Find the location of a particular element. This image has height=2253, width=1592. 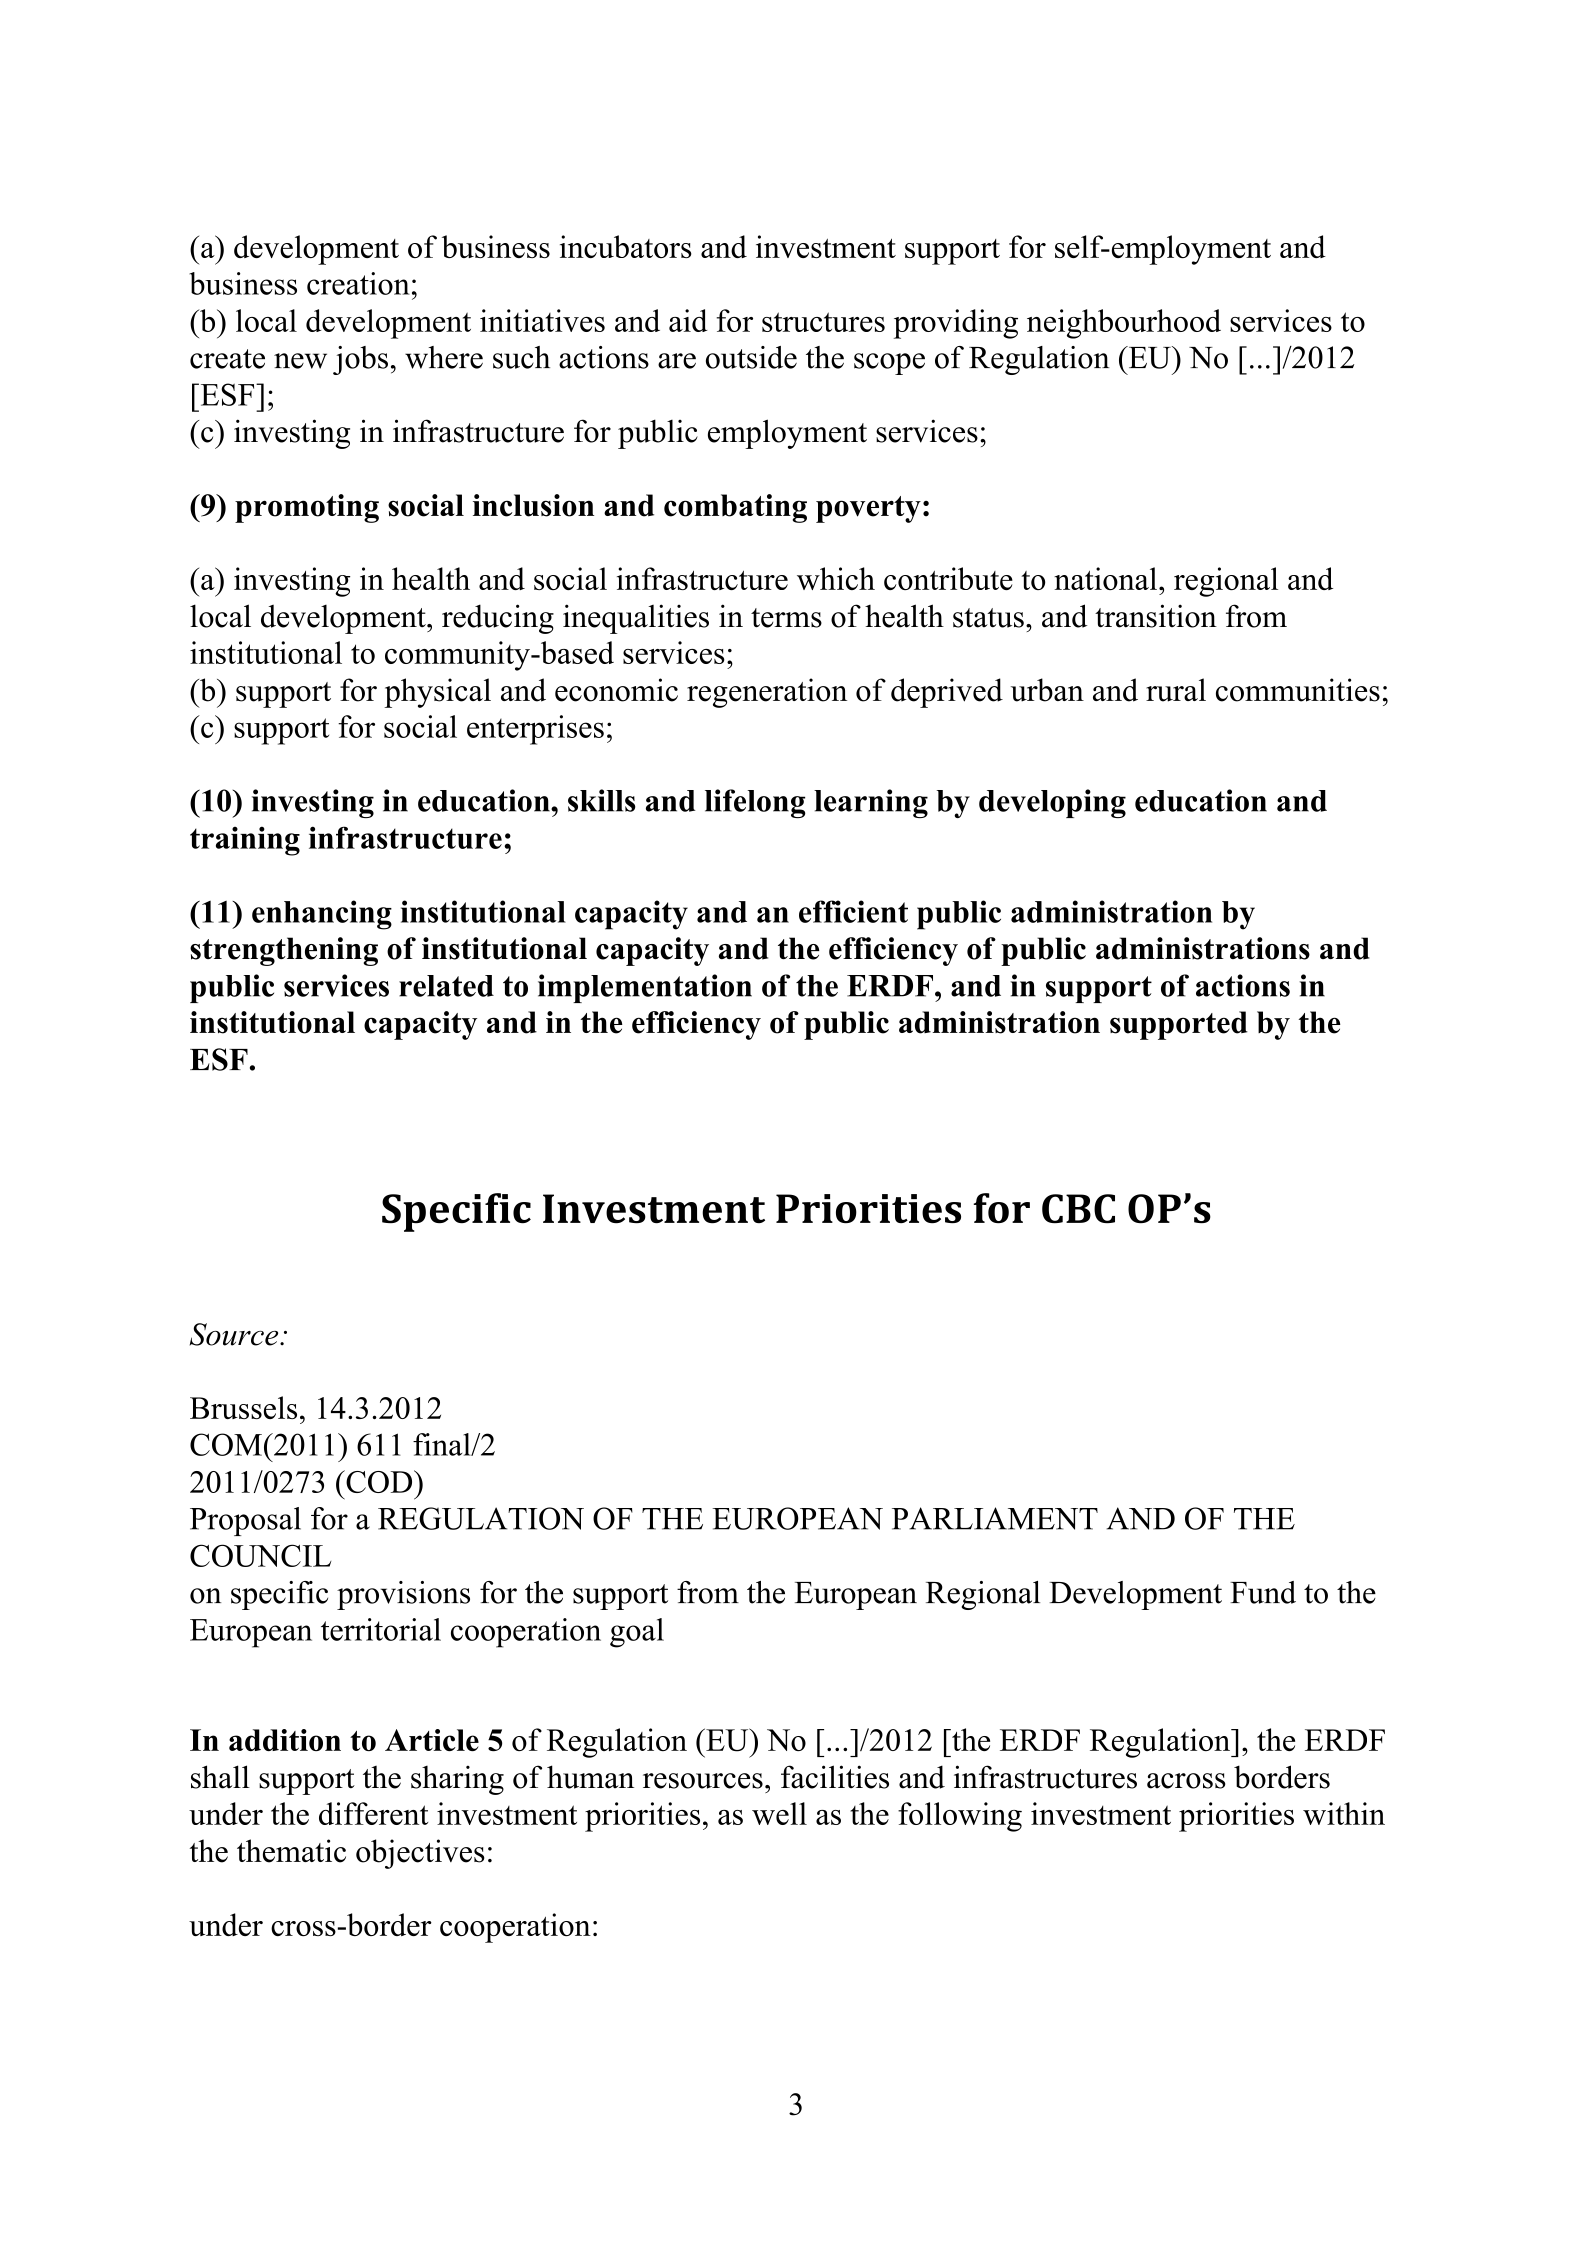

neighbourhood is located at coordinates (1124, 324).
